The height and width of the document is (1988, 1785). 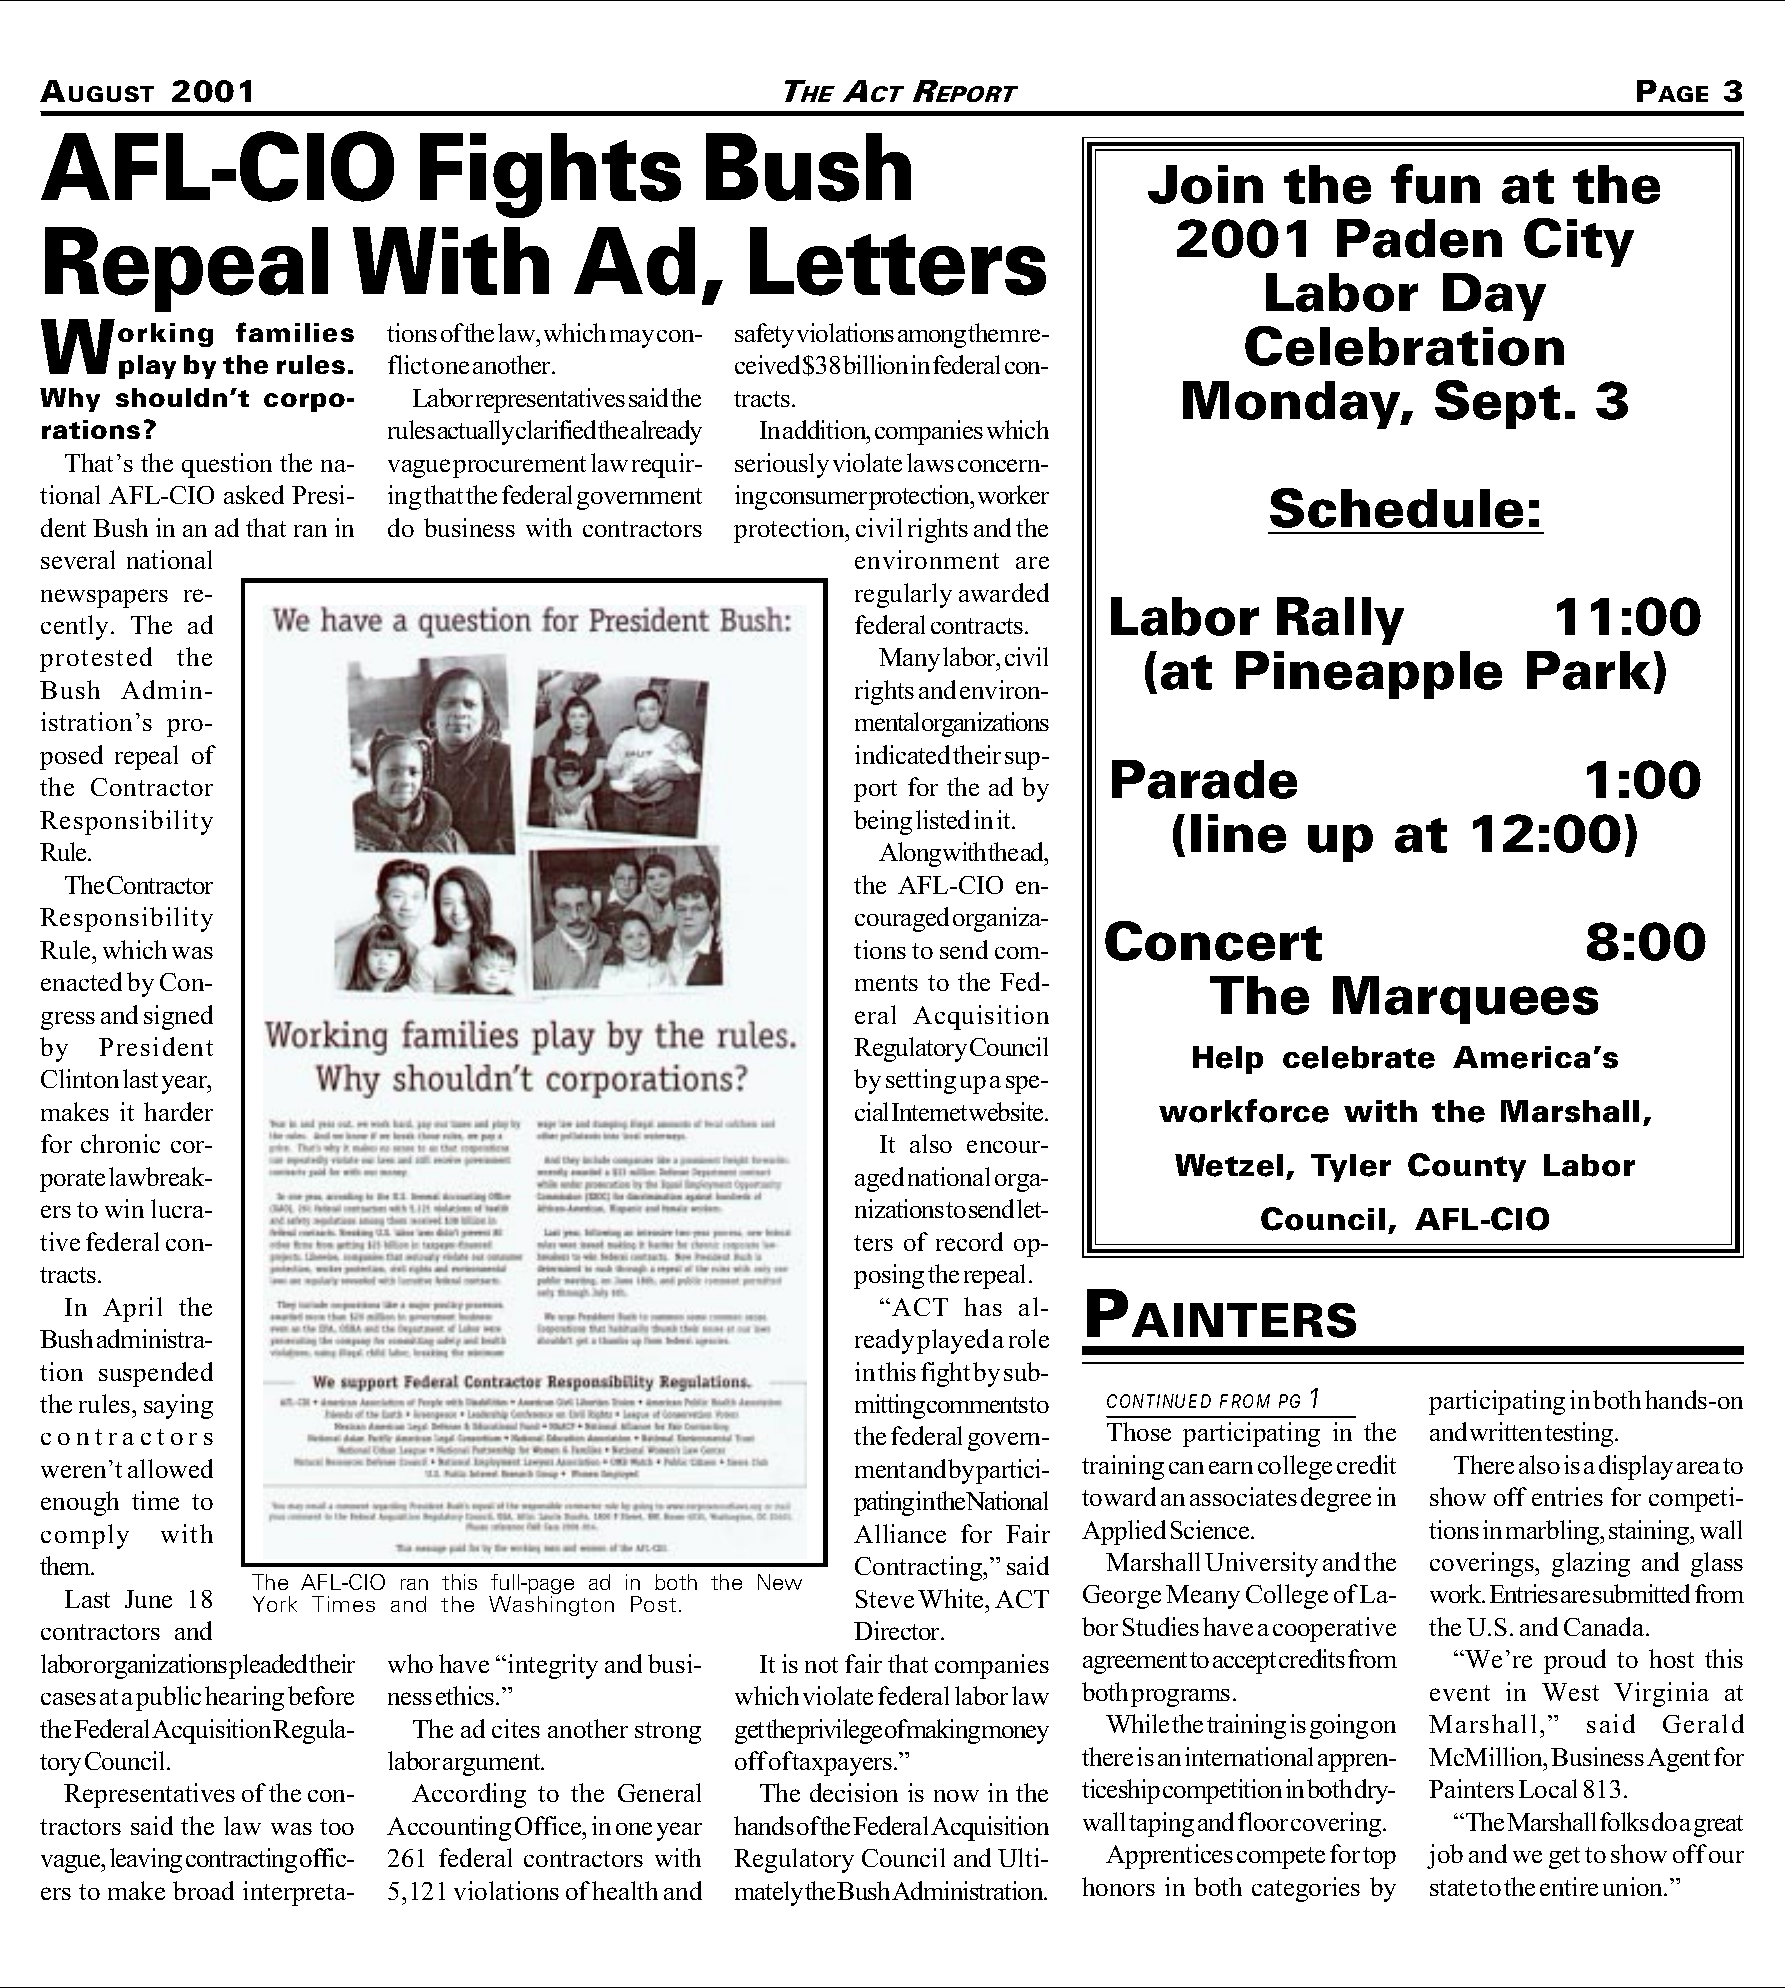 I want to click on setting, so click(x=921, y=1081).
